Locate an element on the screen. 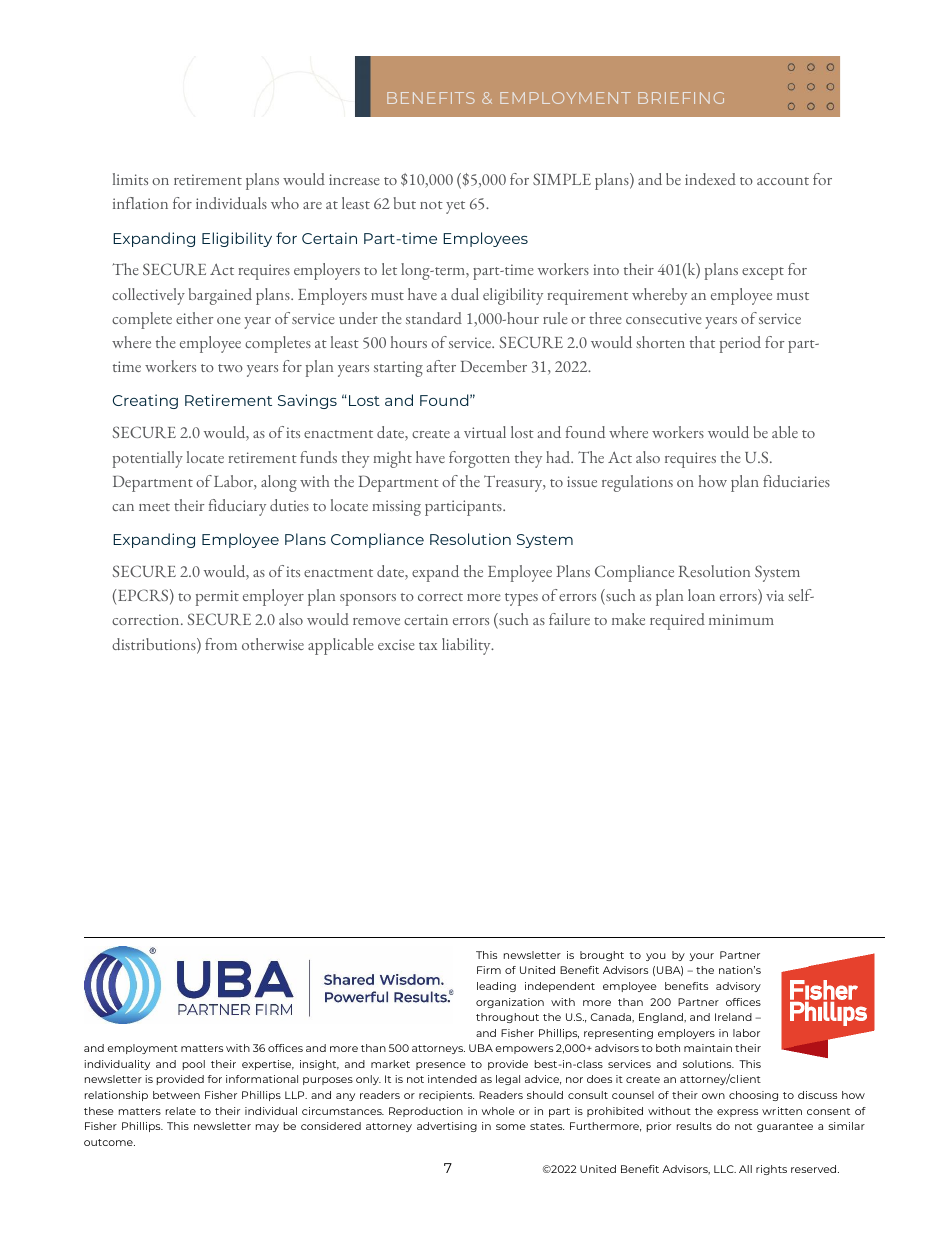 The image size is (952, 1233). potentially is located at coordinates (148, 459).
